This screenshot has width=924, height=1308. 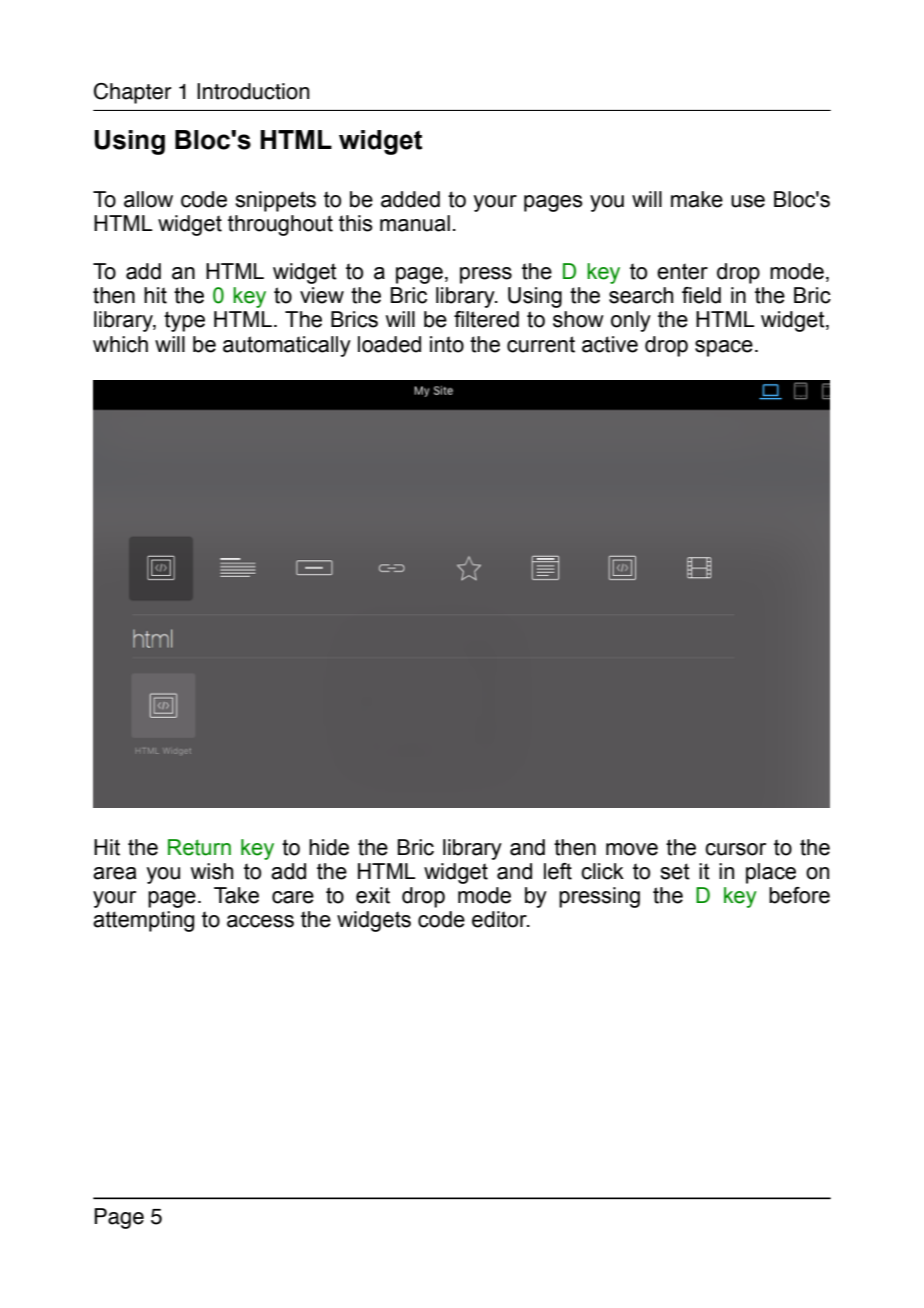 What do you see at coordinates (724, 348) in the screenshot?
I see `space` at bounding box center [724, 348].
